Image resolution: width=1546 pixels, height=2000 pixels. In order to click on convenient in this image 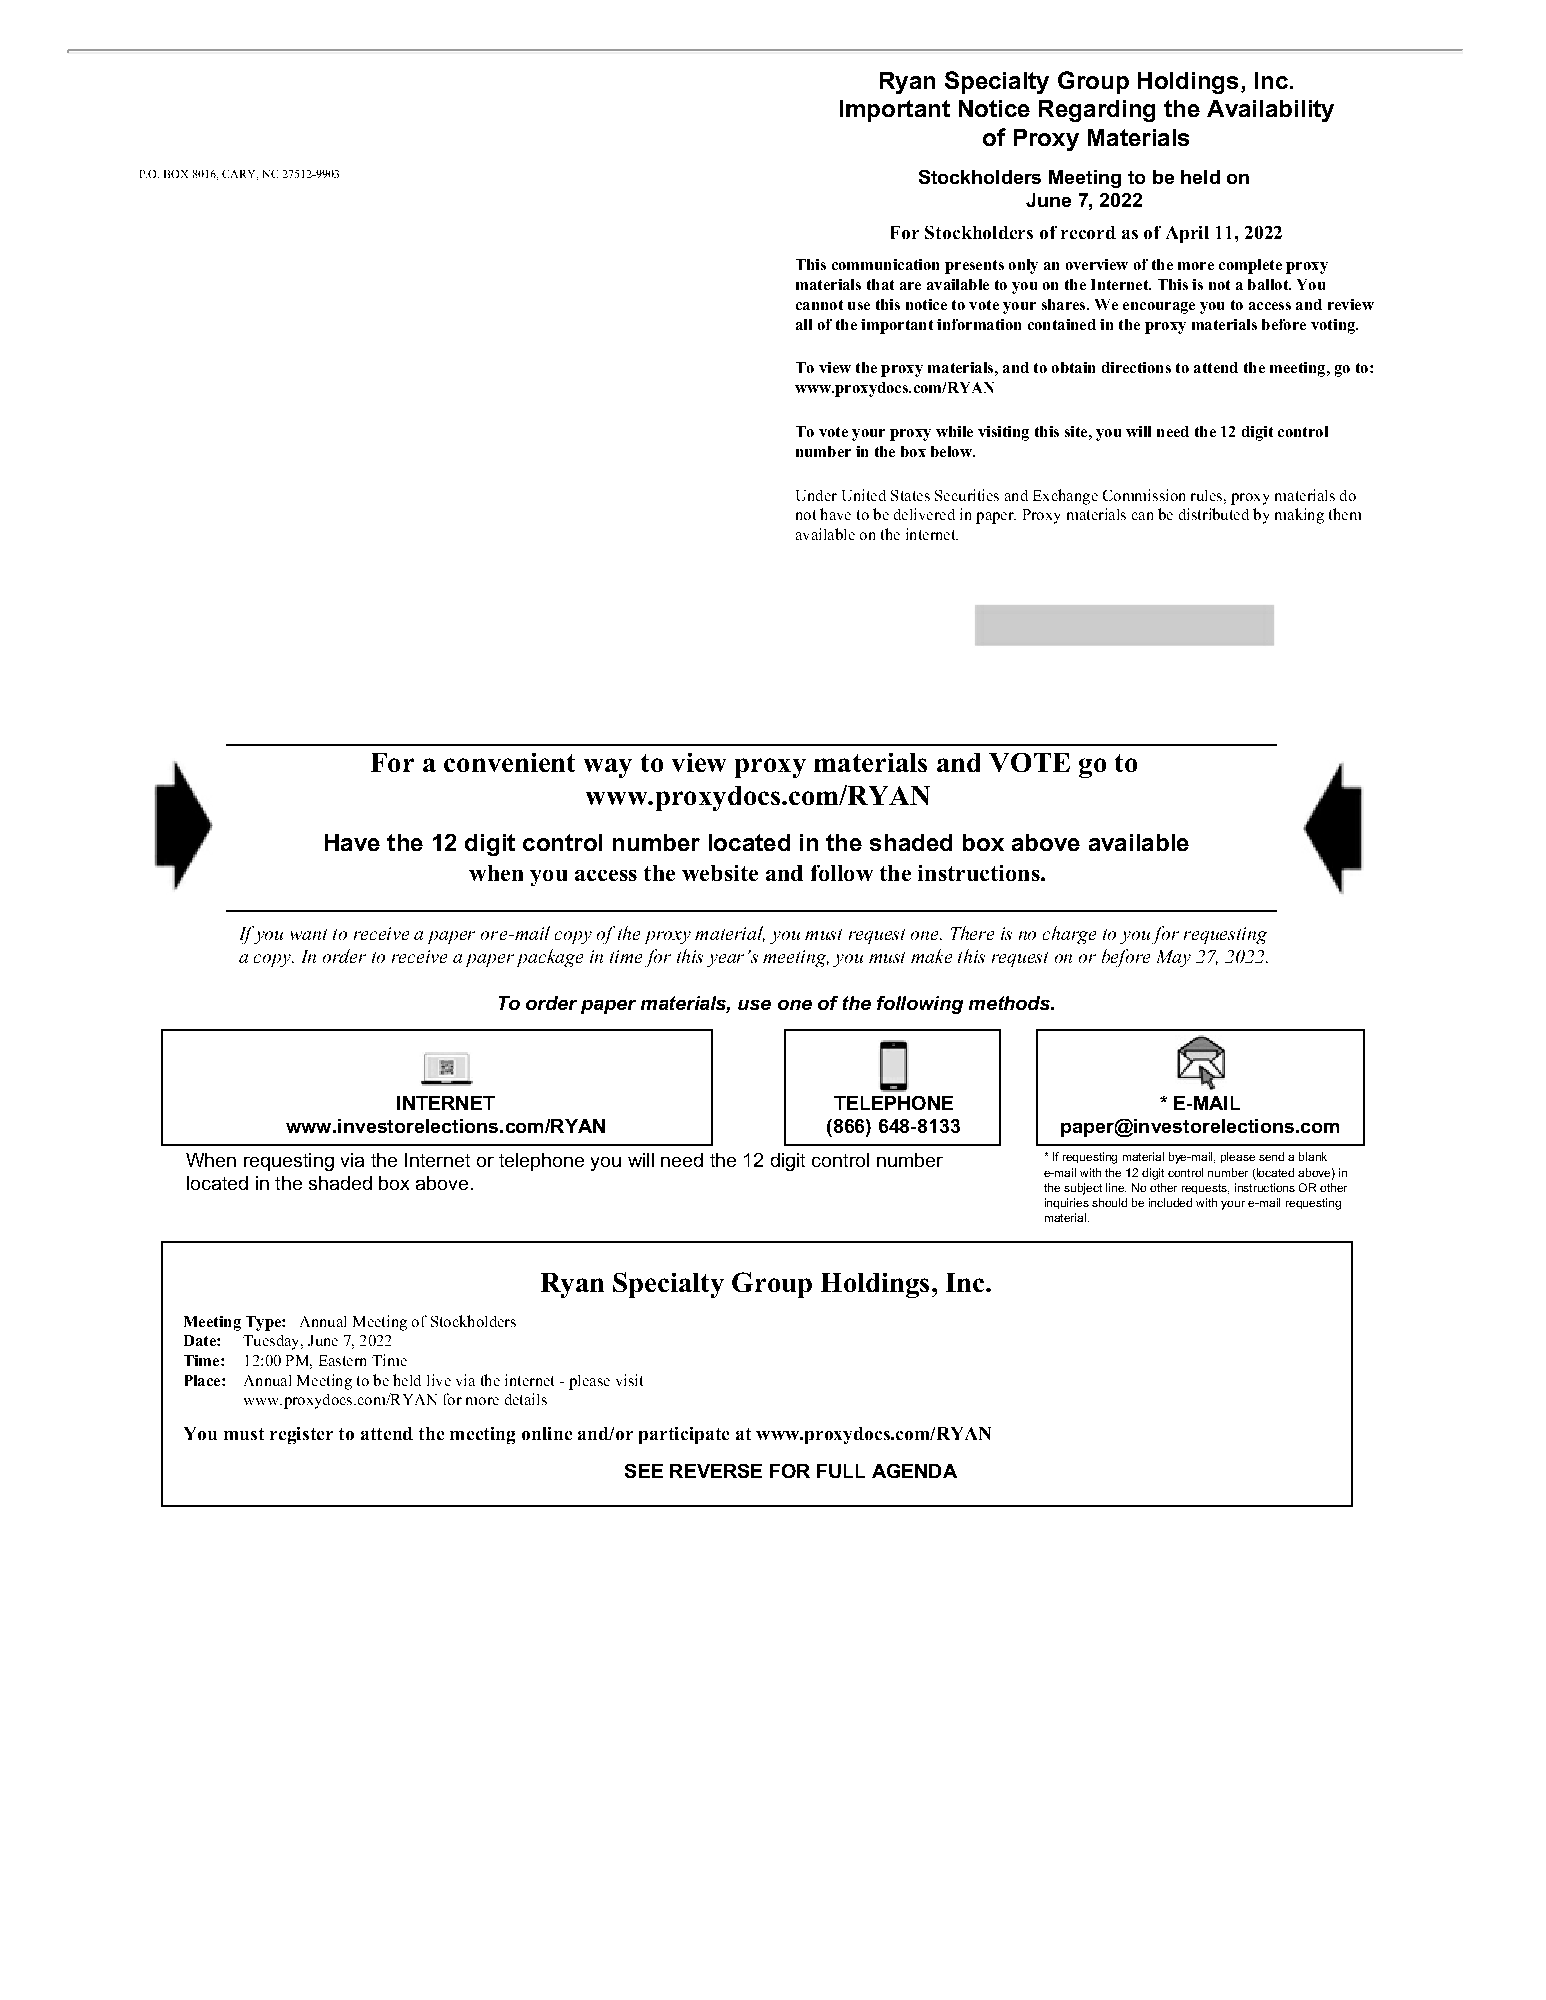, I will do `click(509, 762)`.
